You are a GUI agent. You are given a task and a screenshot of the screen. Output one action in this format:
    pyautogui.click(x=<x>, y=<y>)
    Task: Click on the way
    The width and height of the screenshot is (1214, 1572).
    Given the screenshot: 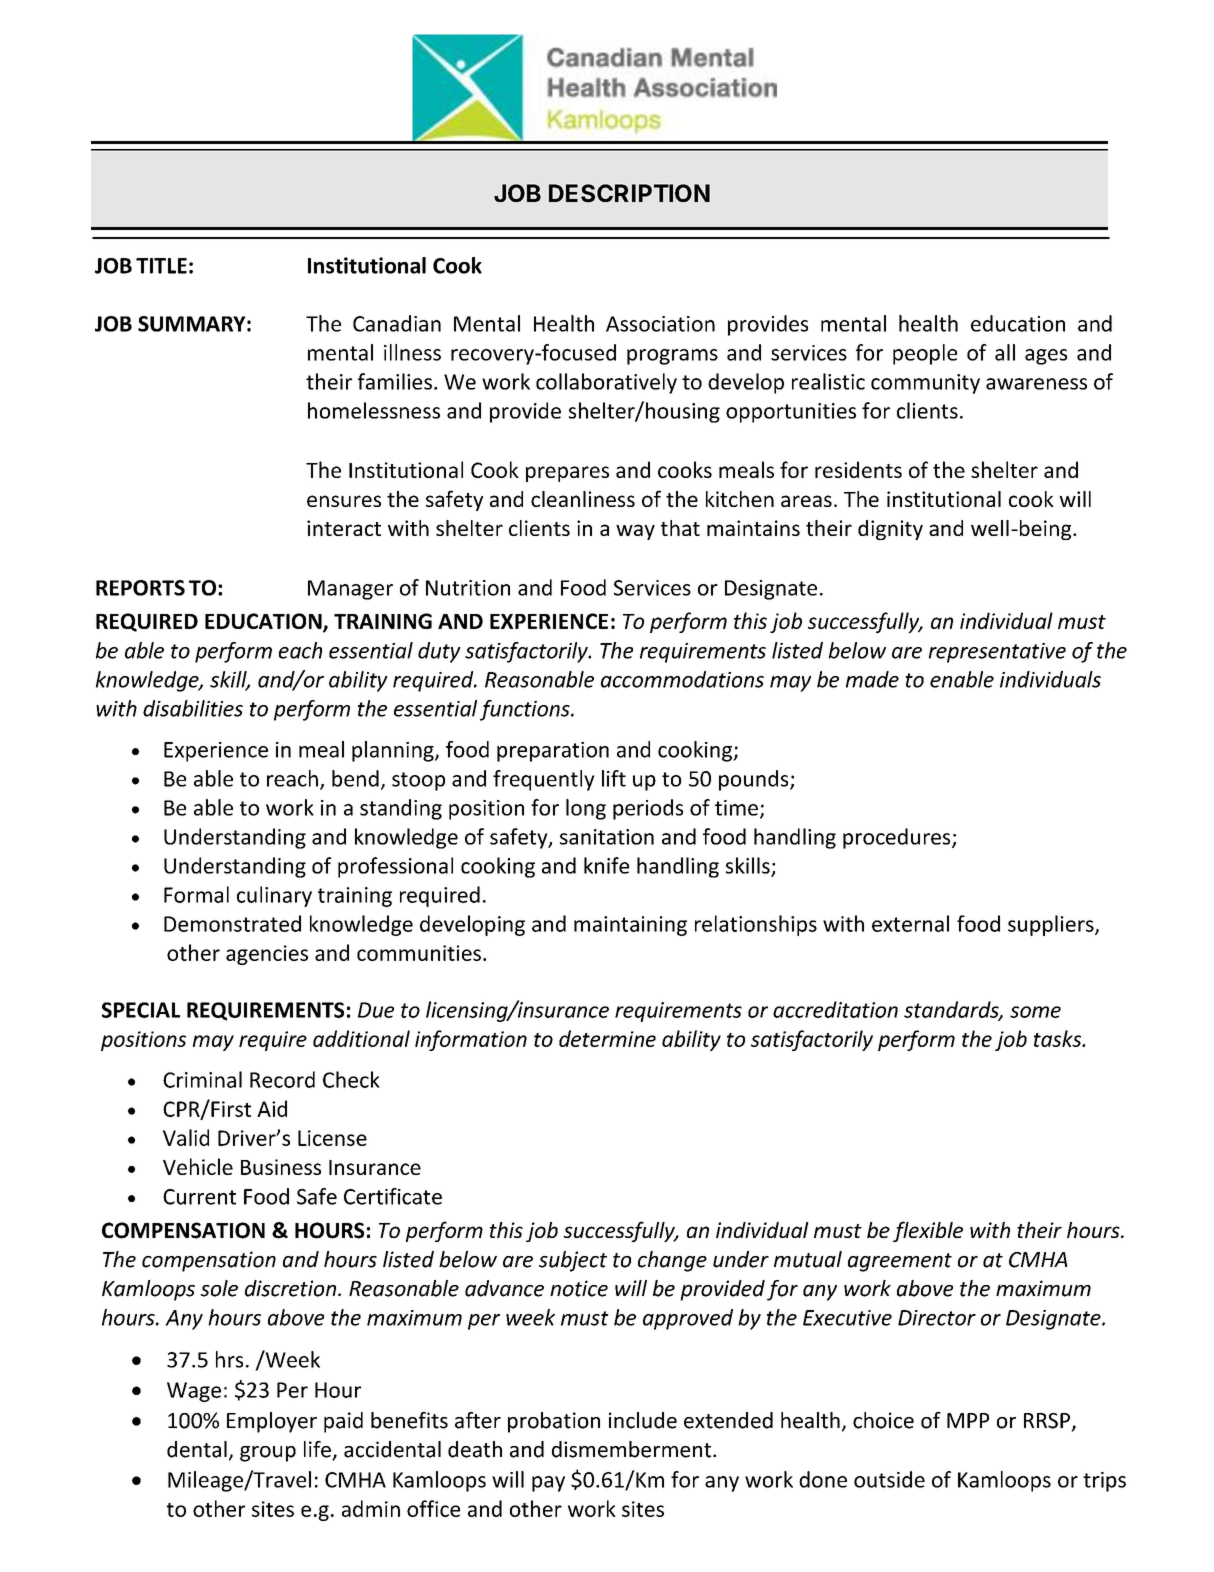 What is the action you would take?
    pyautogui.click(x=635, y=532)
